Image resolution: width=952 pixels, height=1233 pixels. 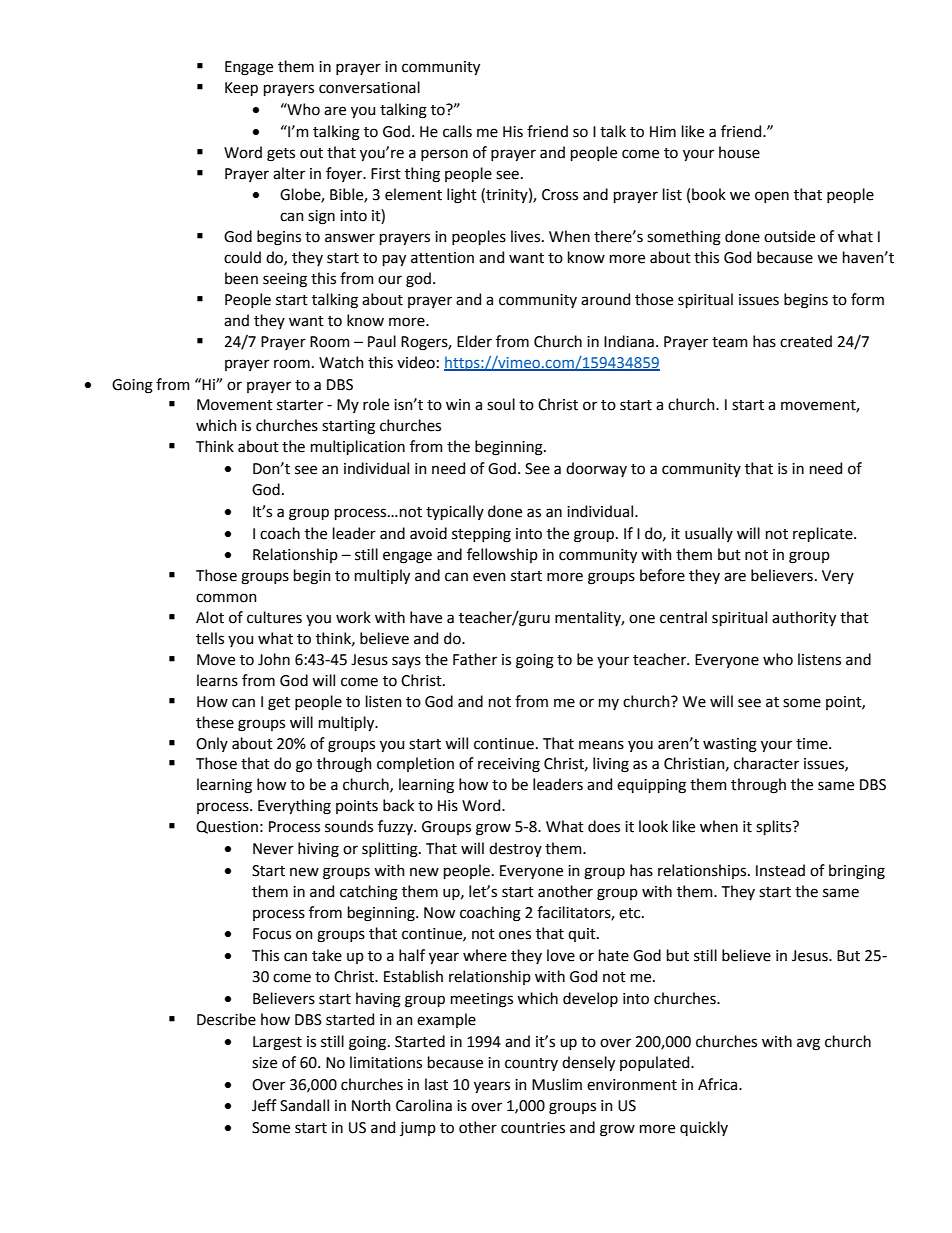 What do you see at coordinates (281, 155) in the screenshot?
I see `gets` at bounding box center [281, 155].
